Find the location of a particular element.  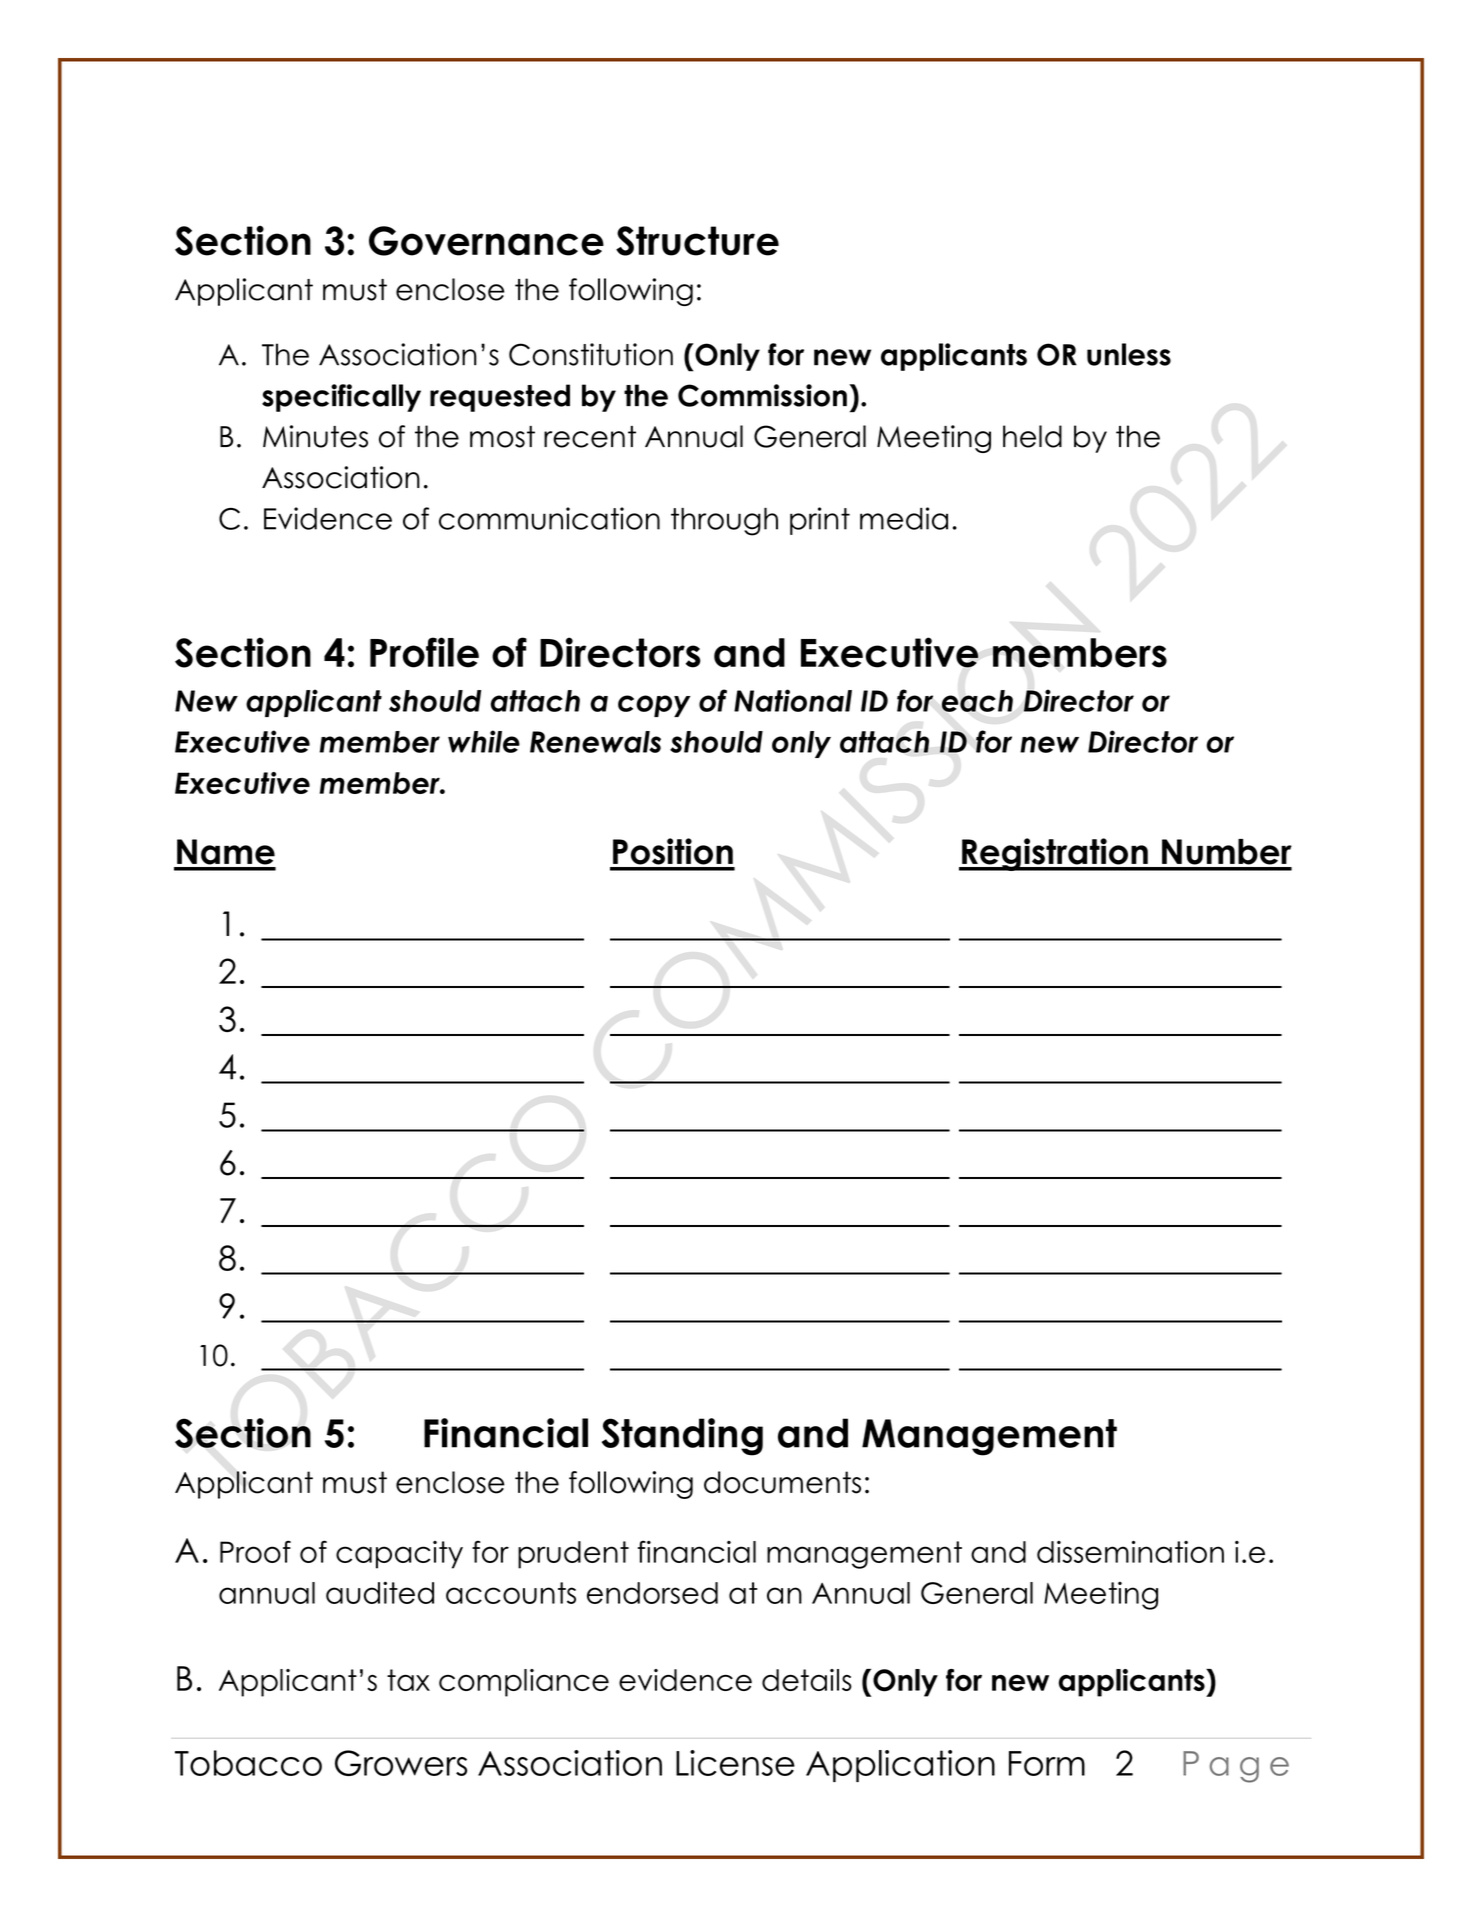

Structure is located at coordinates (697, 241).
